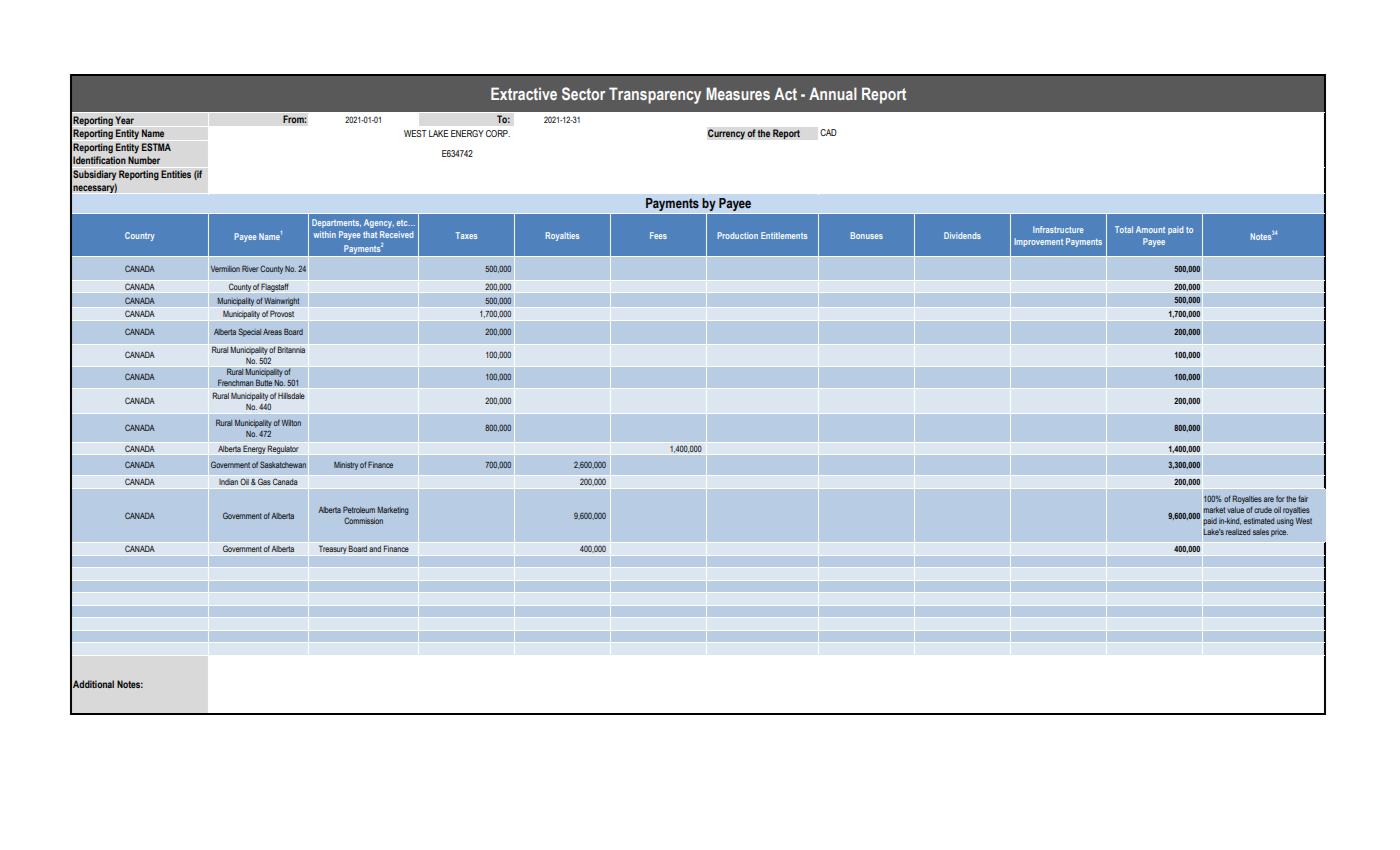 This screenshot has height=850, width=1400. Describe the element at coordinates (282, 313) in the screenshot. I see `Provost` at that location.
